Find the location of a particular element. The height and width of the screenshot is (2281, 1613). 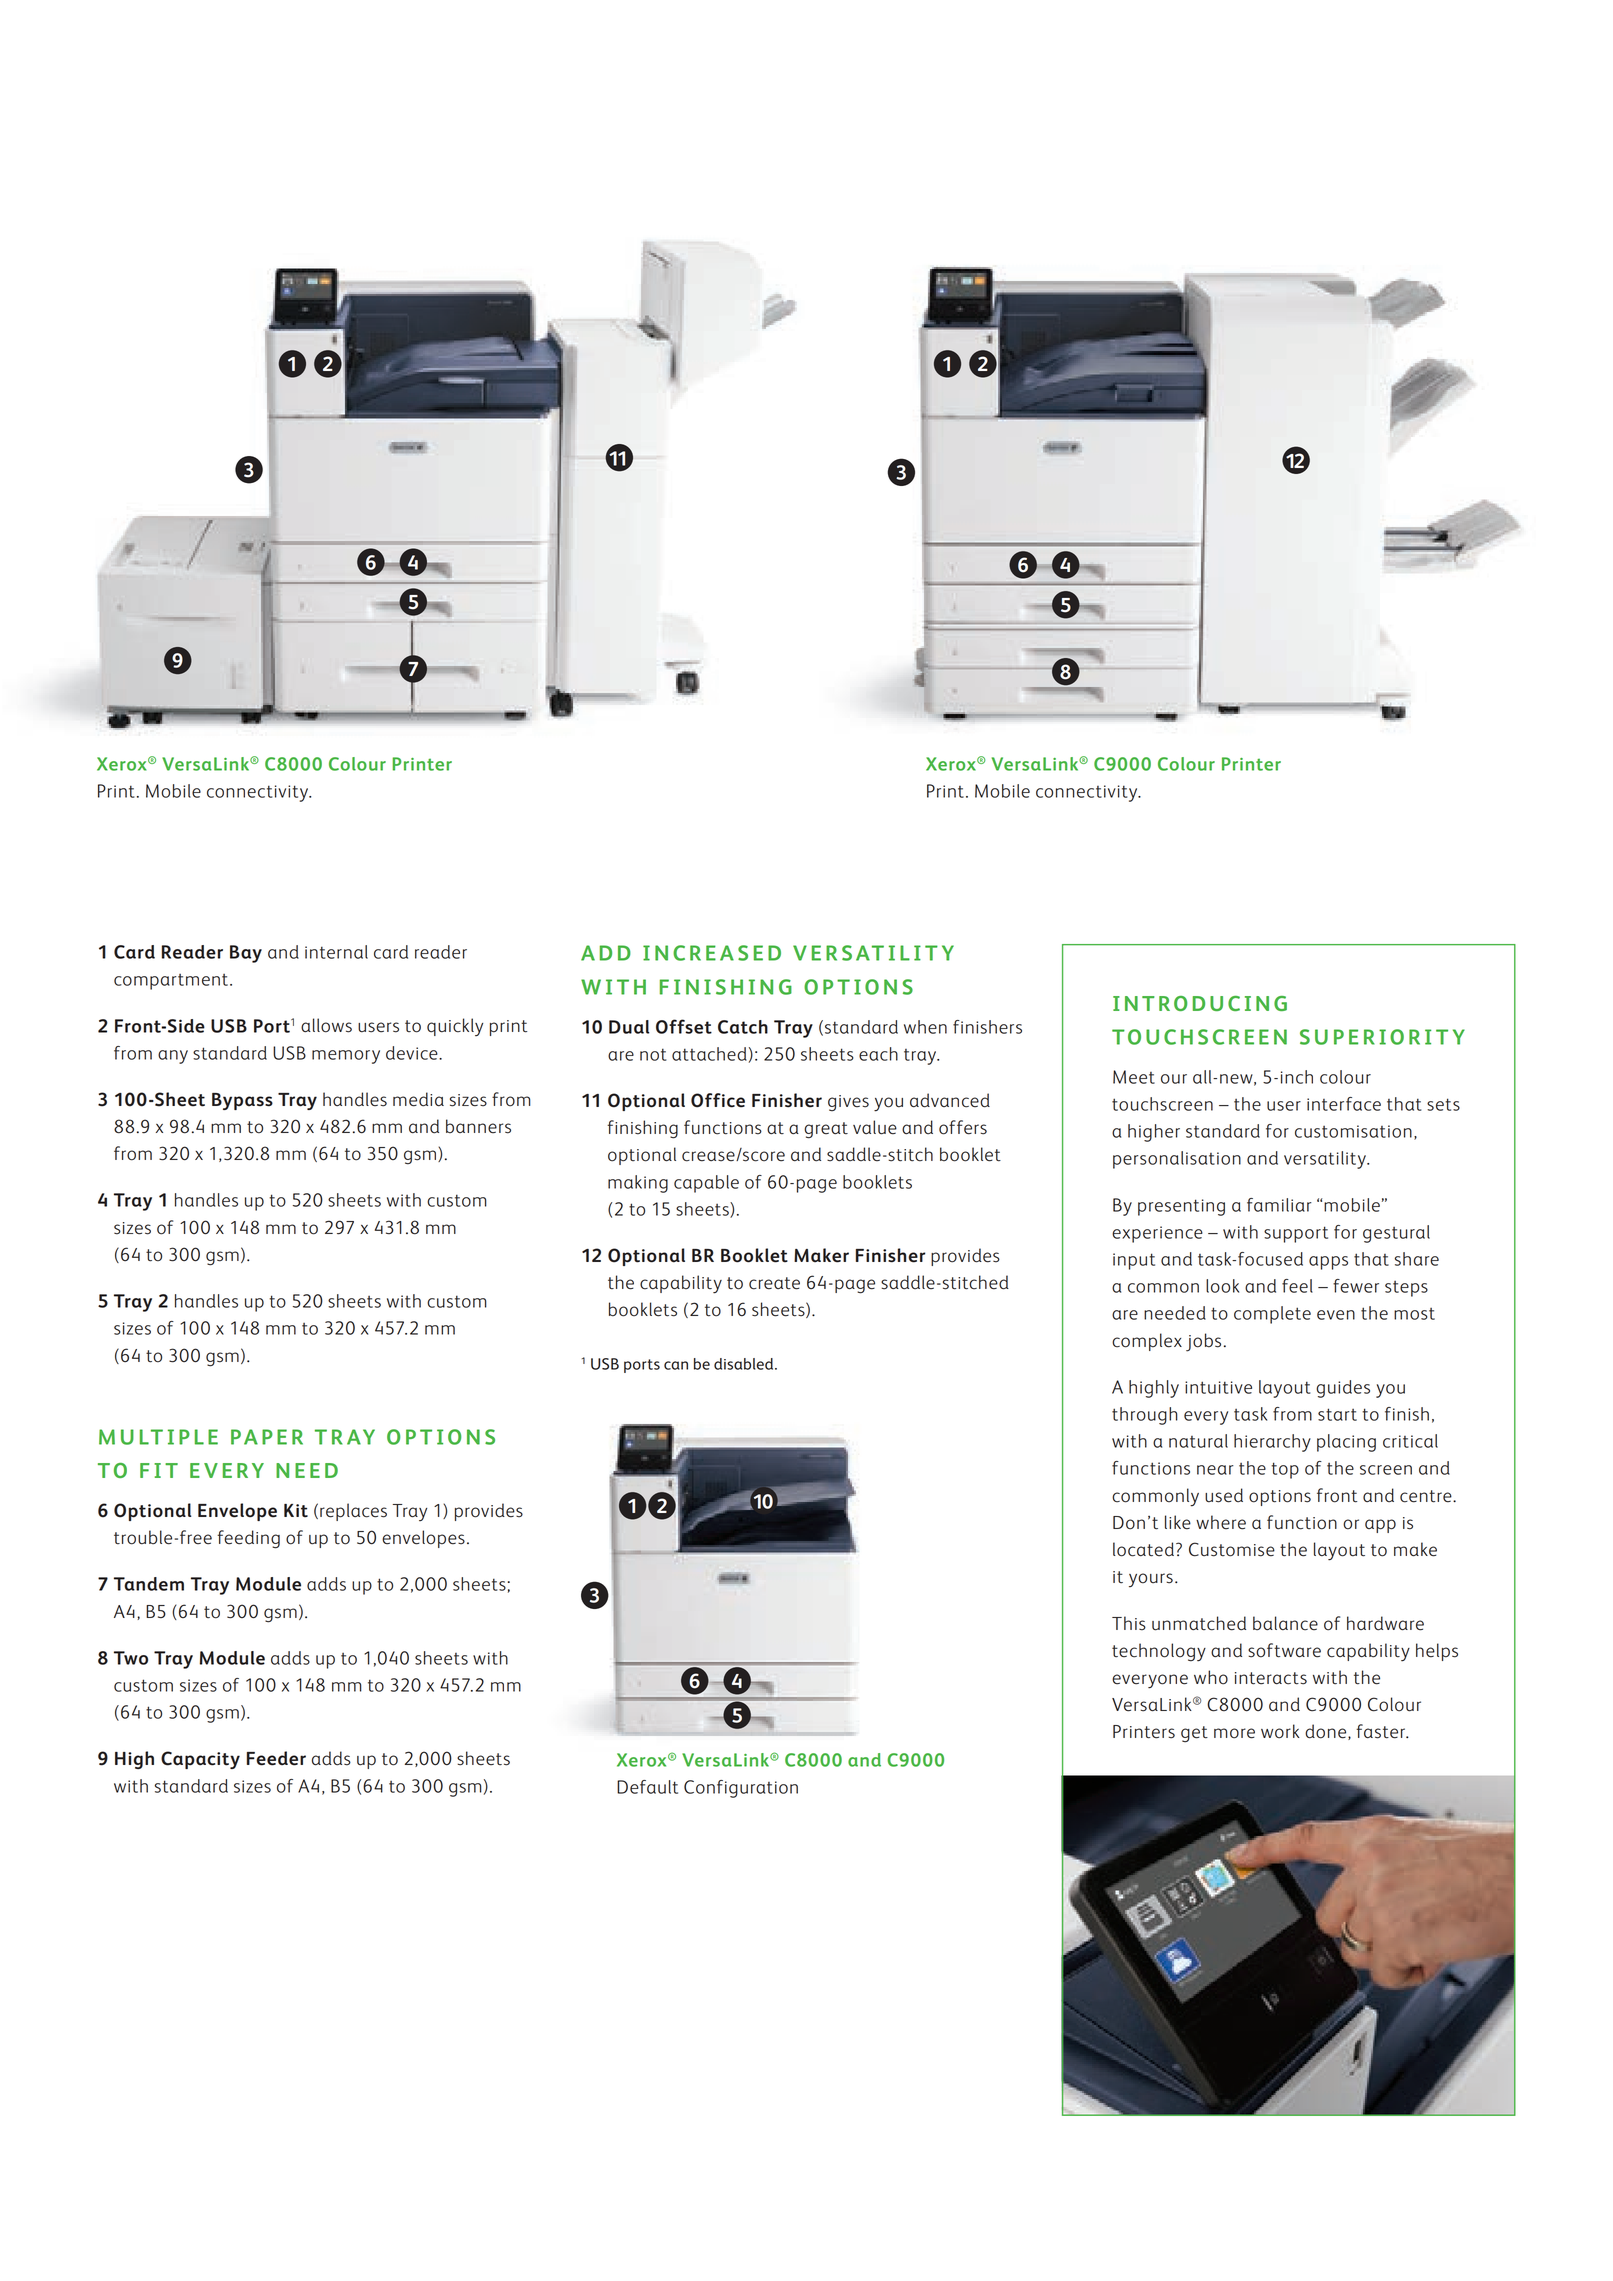

Configuration is located at coordinates (741, 1789).
